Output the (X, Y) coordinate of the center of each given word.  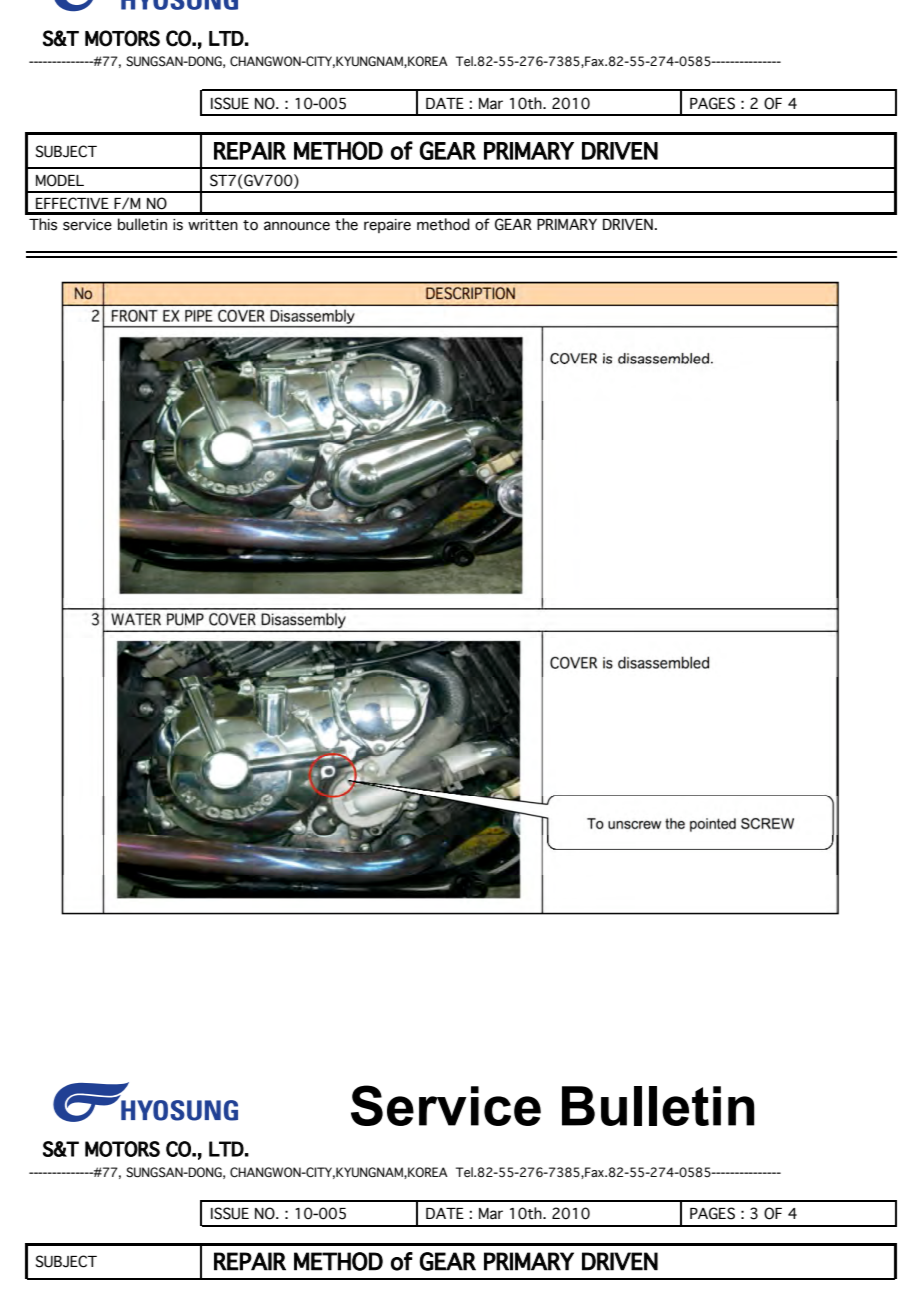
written (213, 225)
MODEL (60, 180)
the (346, 224)
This (43, 224)
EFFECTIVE (72, 203)
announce (297, 226)
